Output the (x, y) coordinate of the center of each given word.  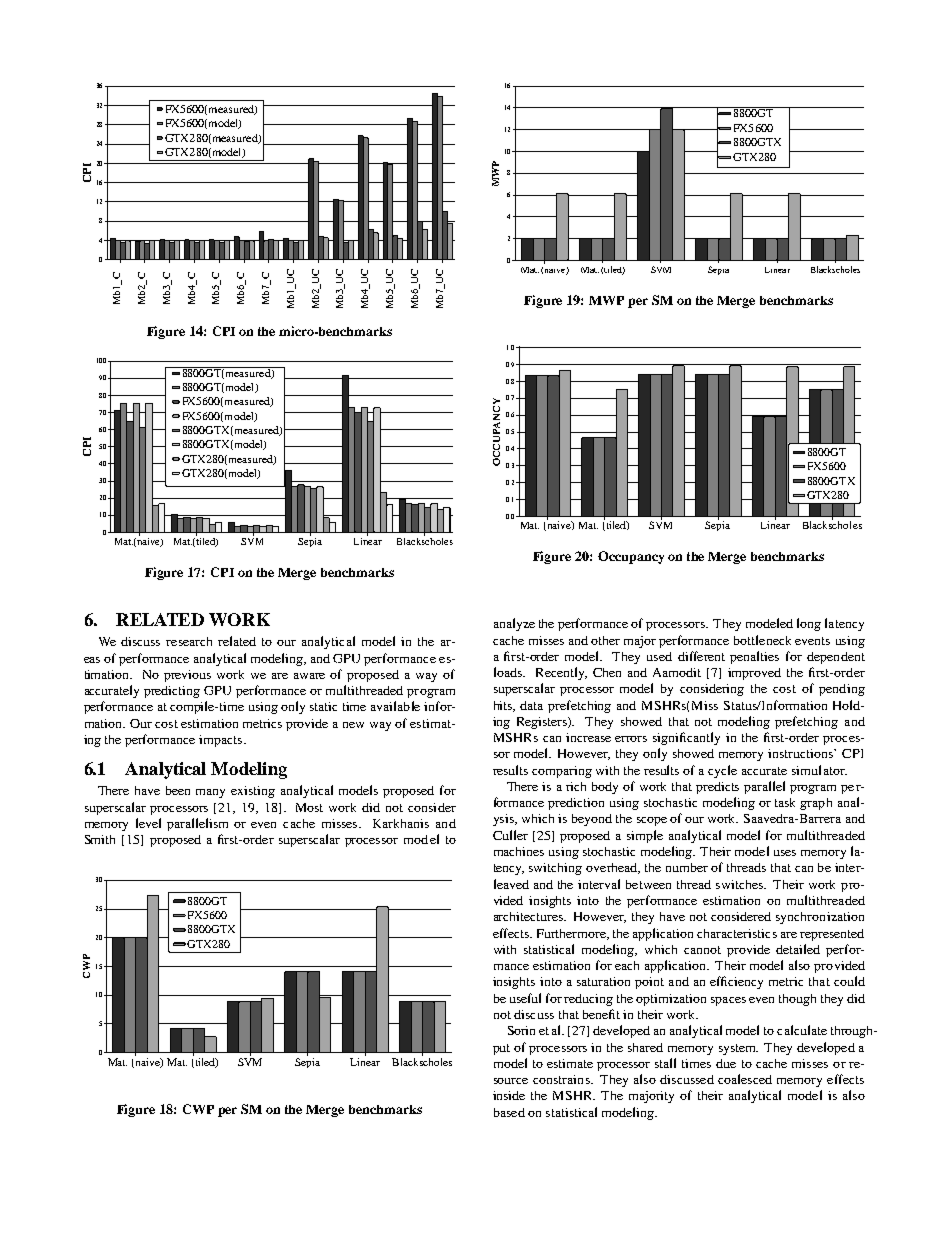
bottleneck (762, 640)
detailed (798, 949)
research (189, 641)
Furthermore (573, 934)
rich (576, 786)
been (178, 790)
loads (509, 672)
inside (509, 1095)
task (785, 802)
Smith (100, 839)
